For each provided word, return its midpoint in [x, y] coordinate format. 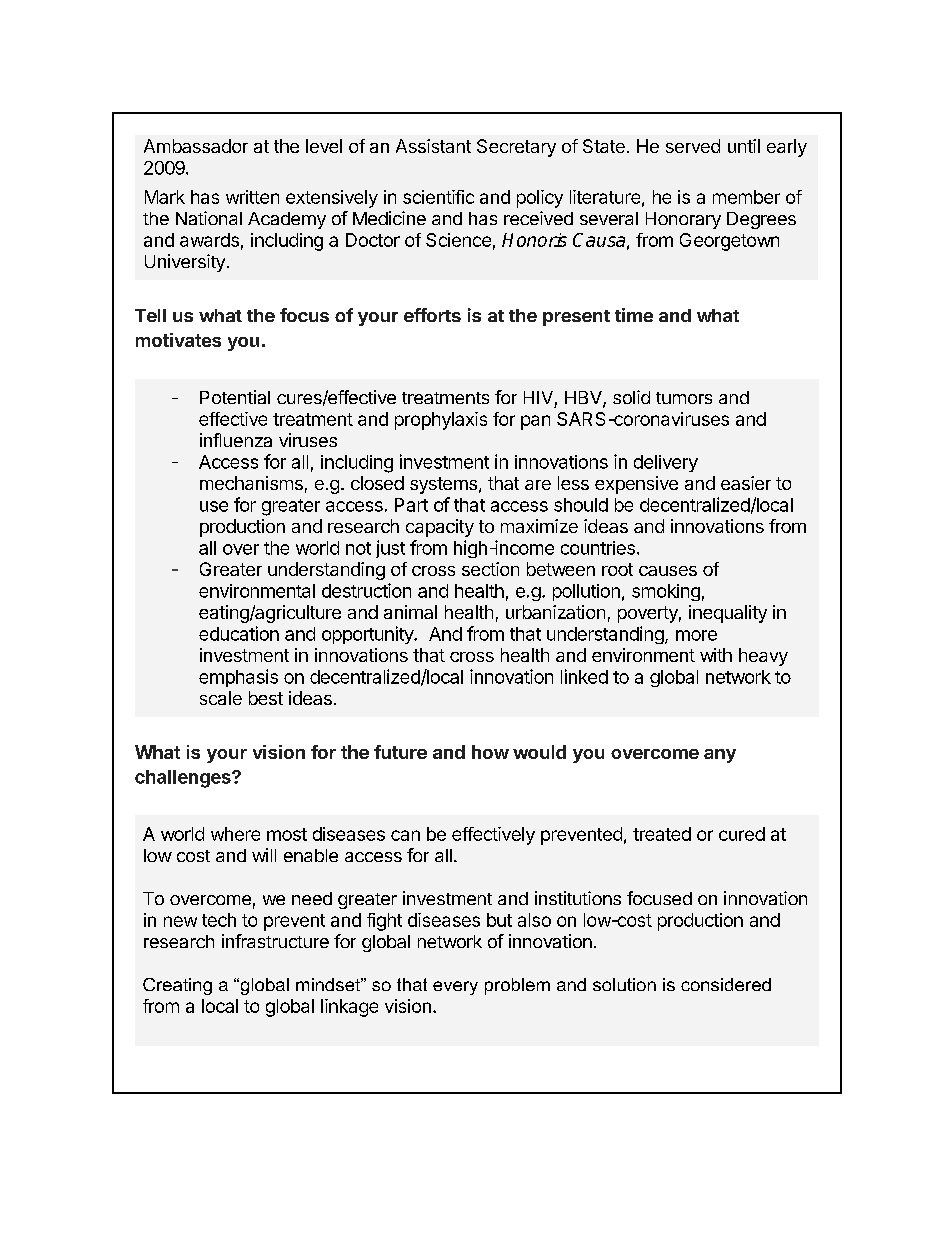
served [693, 146]
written [252, 197]
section [490, 569]
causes [668, 571]
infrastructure [275, 941]
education [239, 633]
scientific [438, 197]
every [455, 988]
